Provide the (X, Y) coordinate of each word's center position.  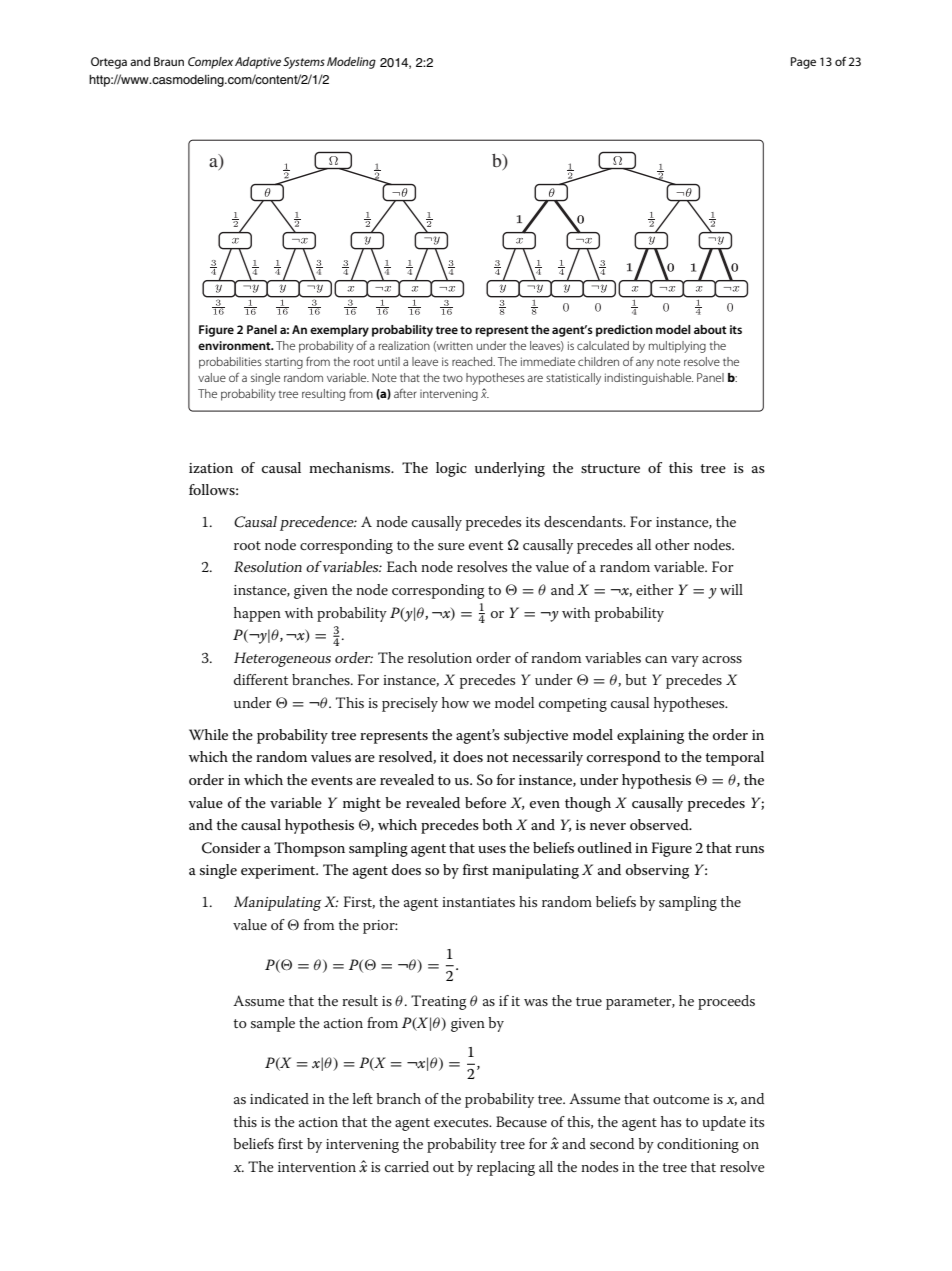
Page (803, 63)
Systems (304, 63)
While (208, 734)
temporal (734, 758)
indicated (279, 1098)
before (485, 802)
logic (451, 469)
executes (462, 1122)
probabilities (230, 363)
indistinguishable (649, 379)
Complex (210, 63)
